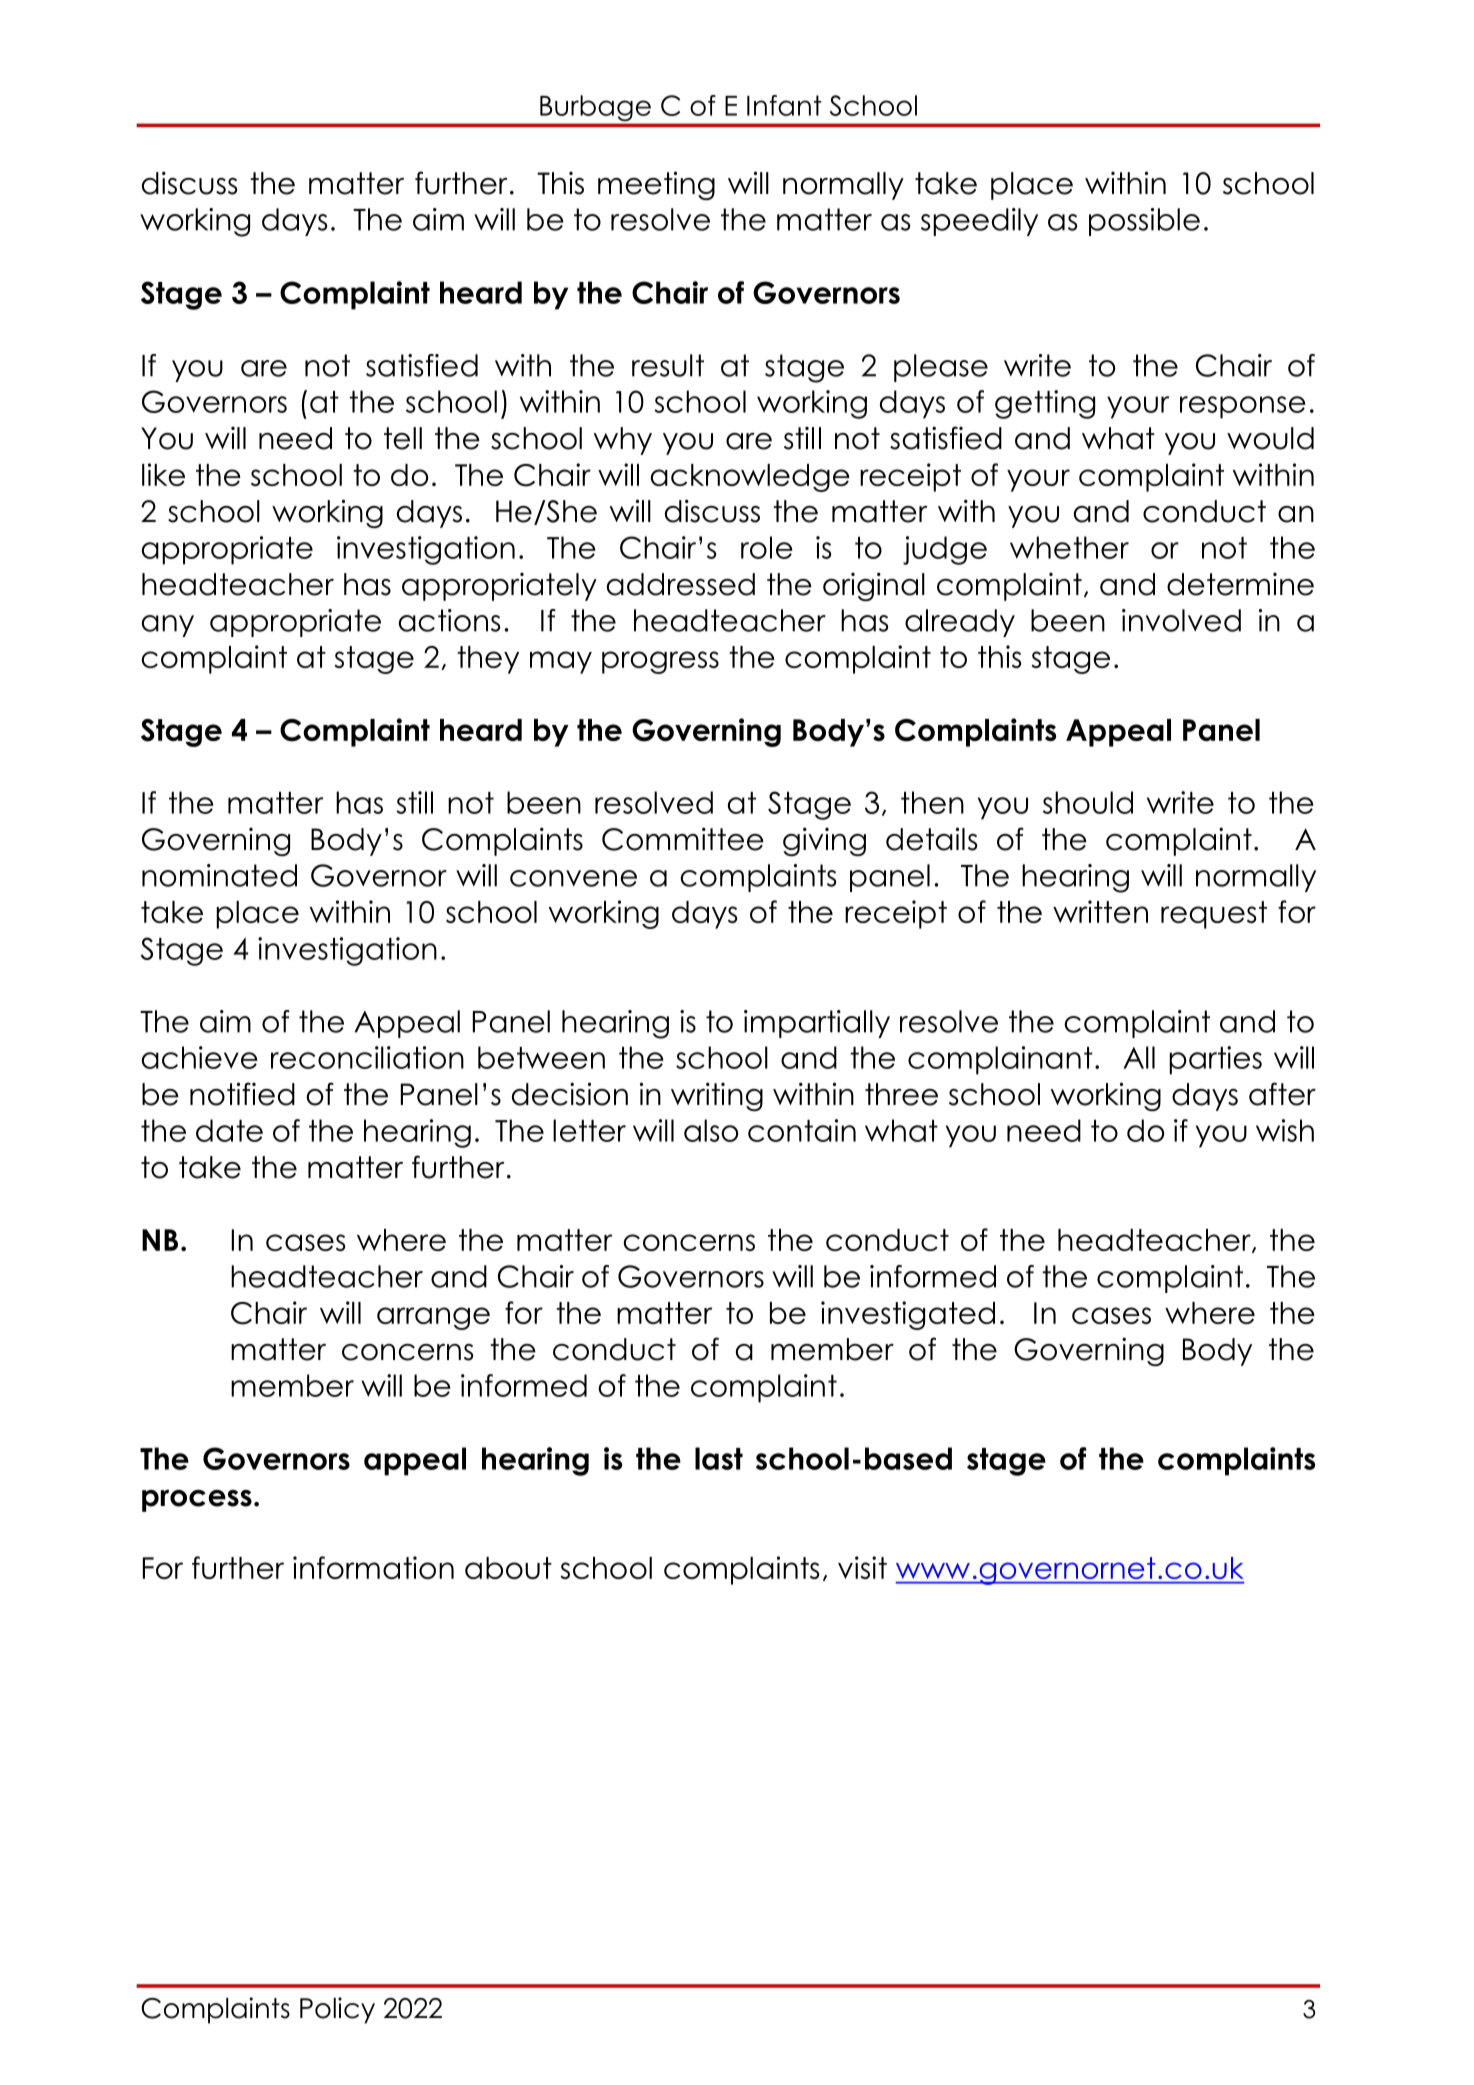 The height and width of the document is (2085, 1474). What do you see at coordinates (337, 2010) in the document?
I see `Policy` at bounding box center [337, 2010].
